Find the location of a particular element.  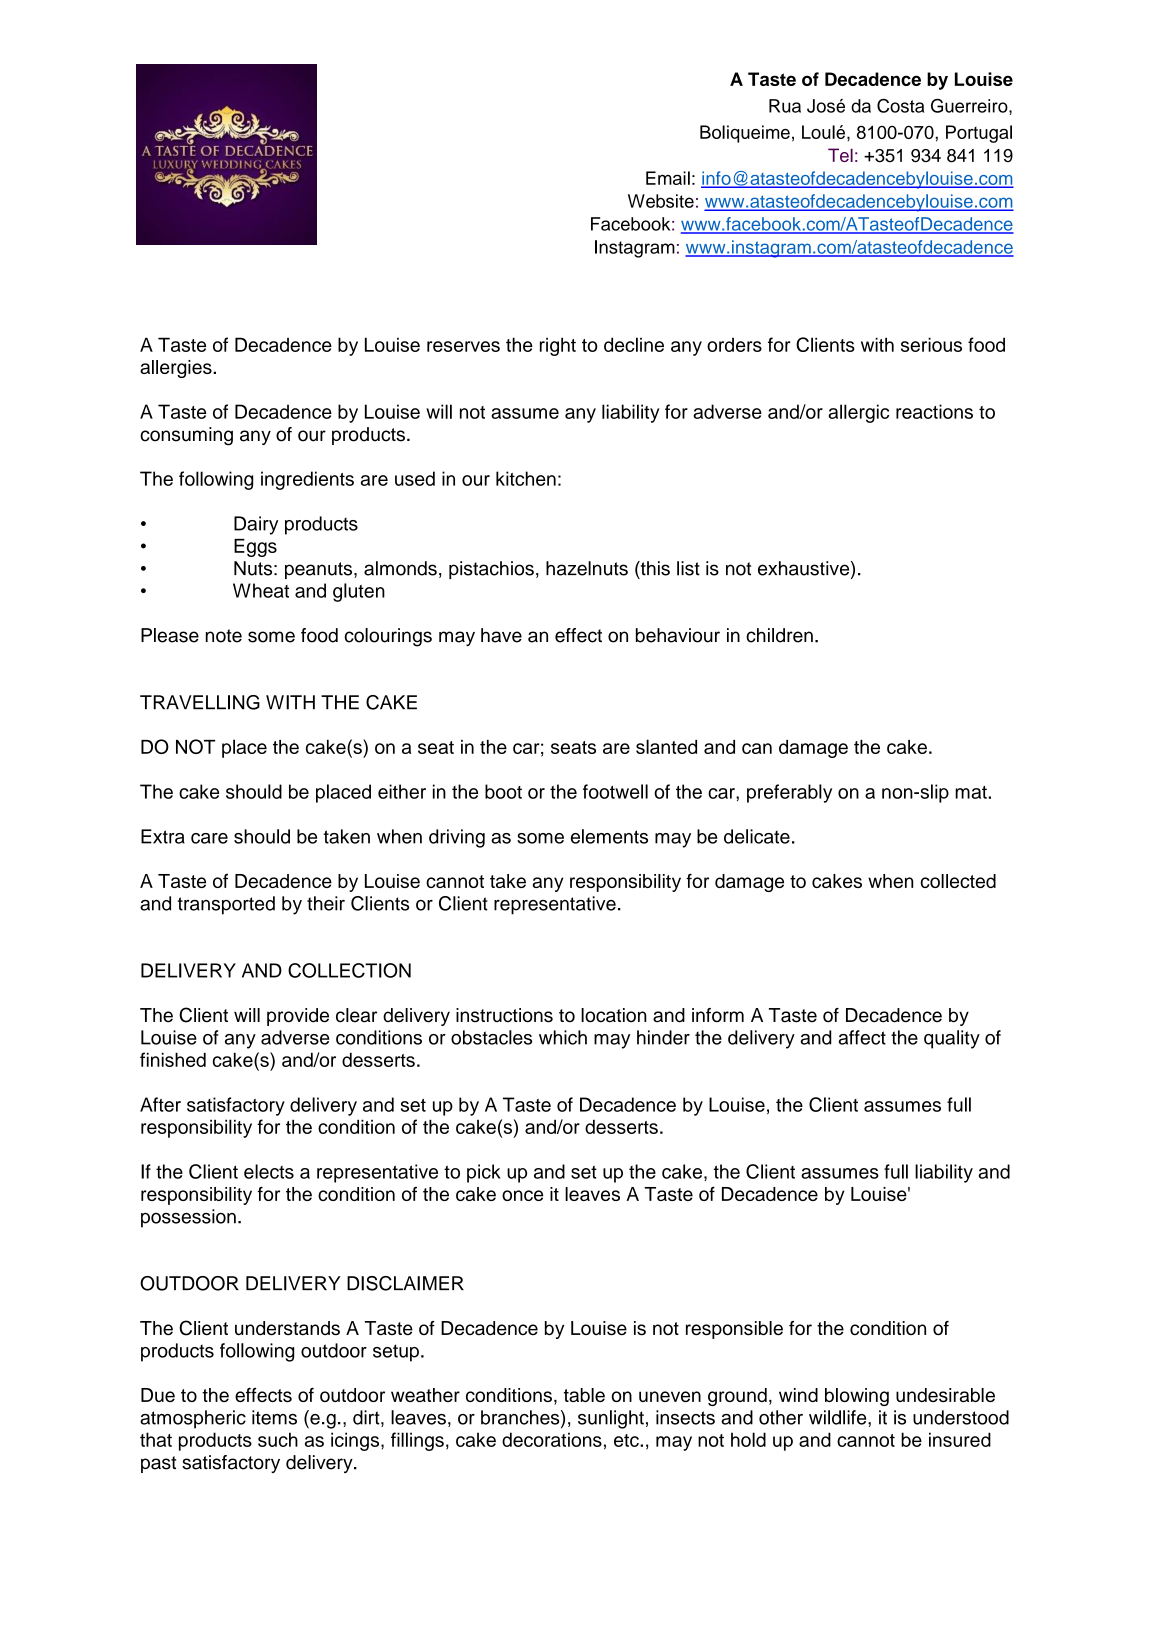

footwell is located at coordinates (615, 791).
